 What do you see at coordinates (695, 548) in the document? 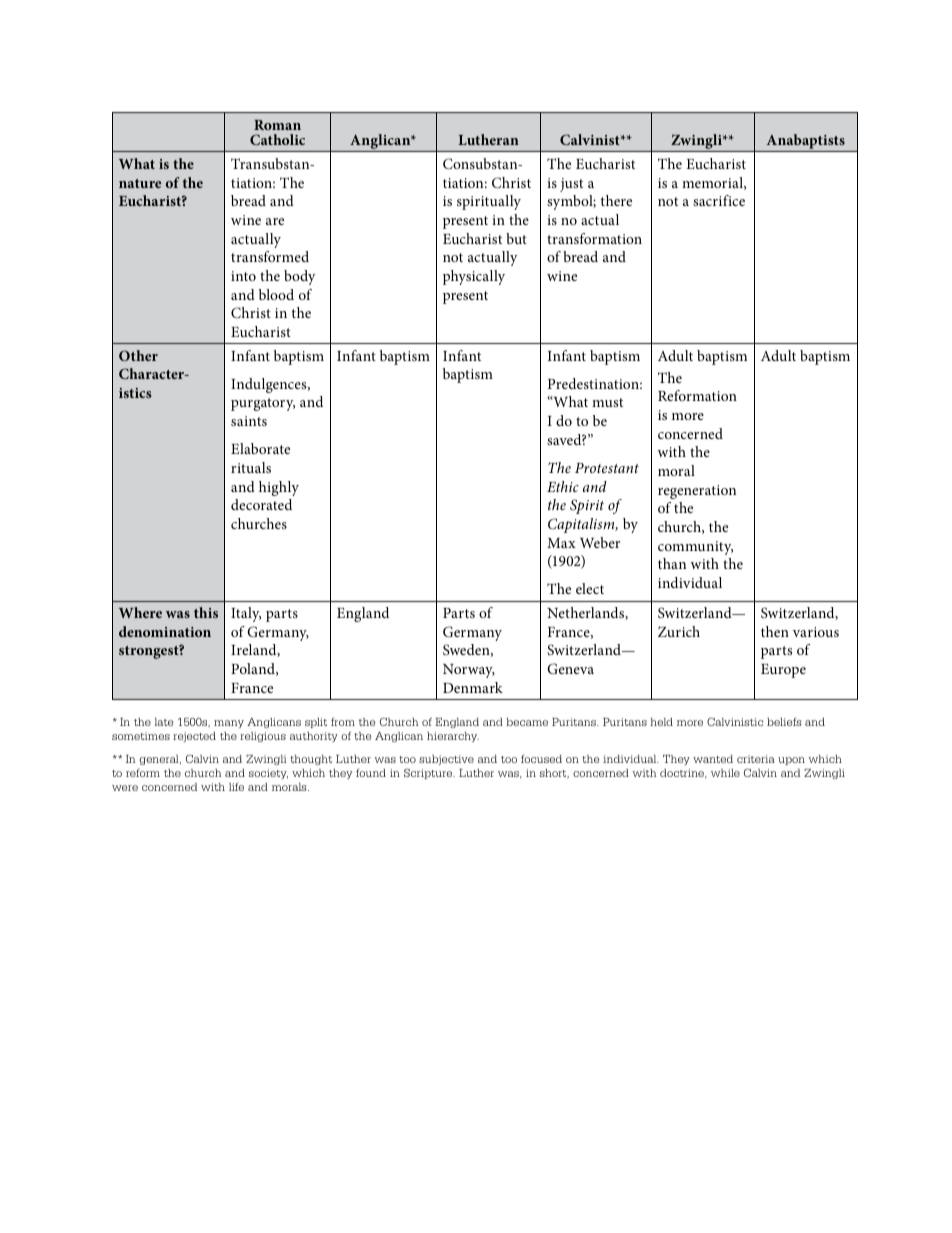
I see `community` at bounding box center [695, 548].
